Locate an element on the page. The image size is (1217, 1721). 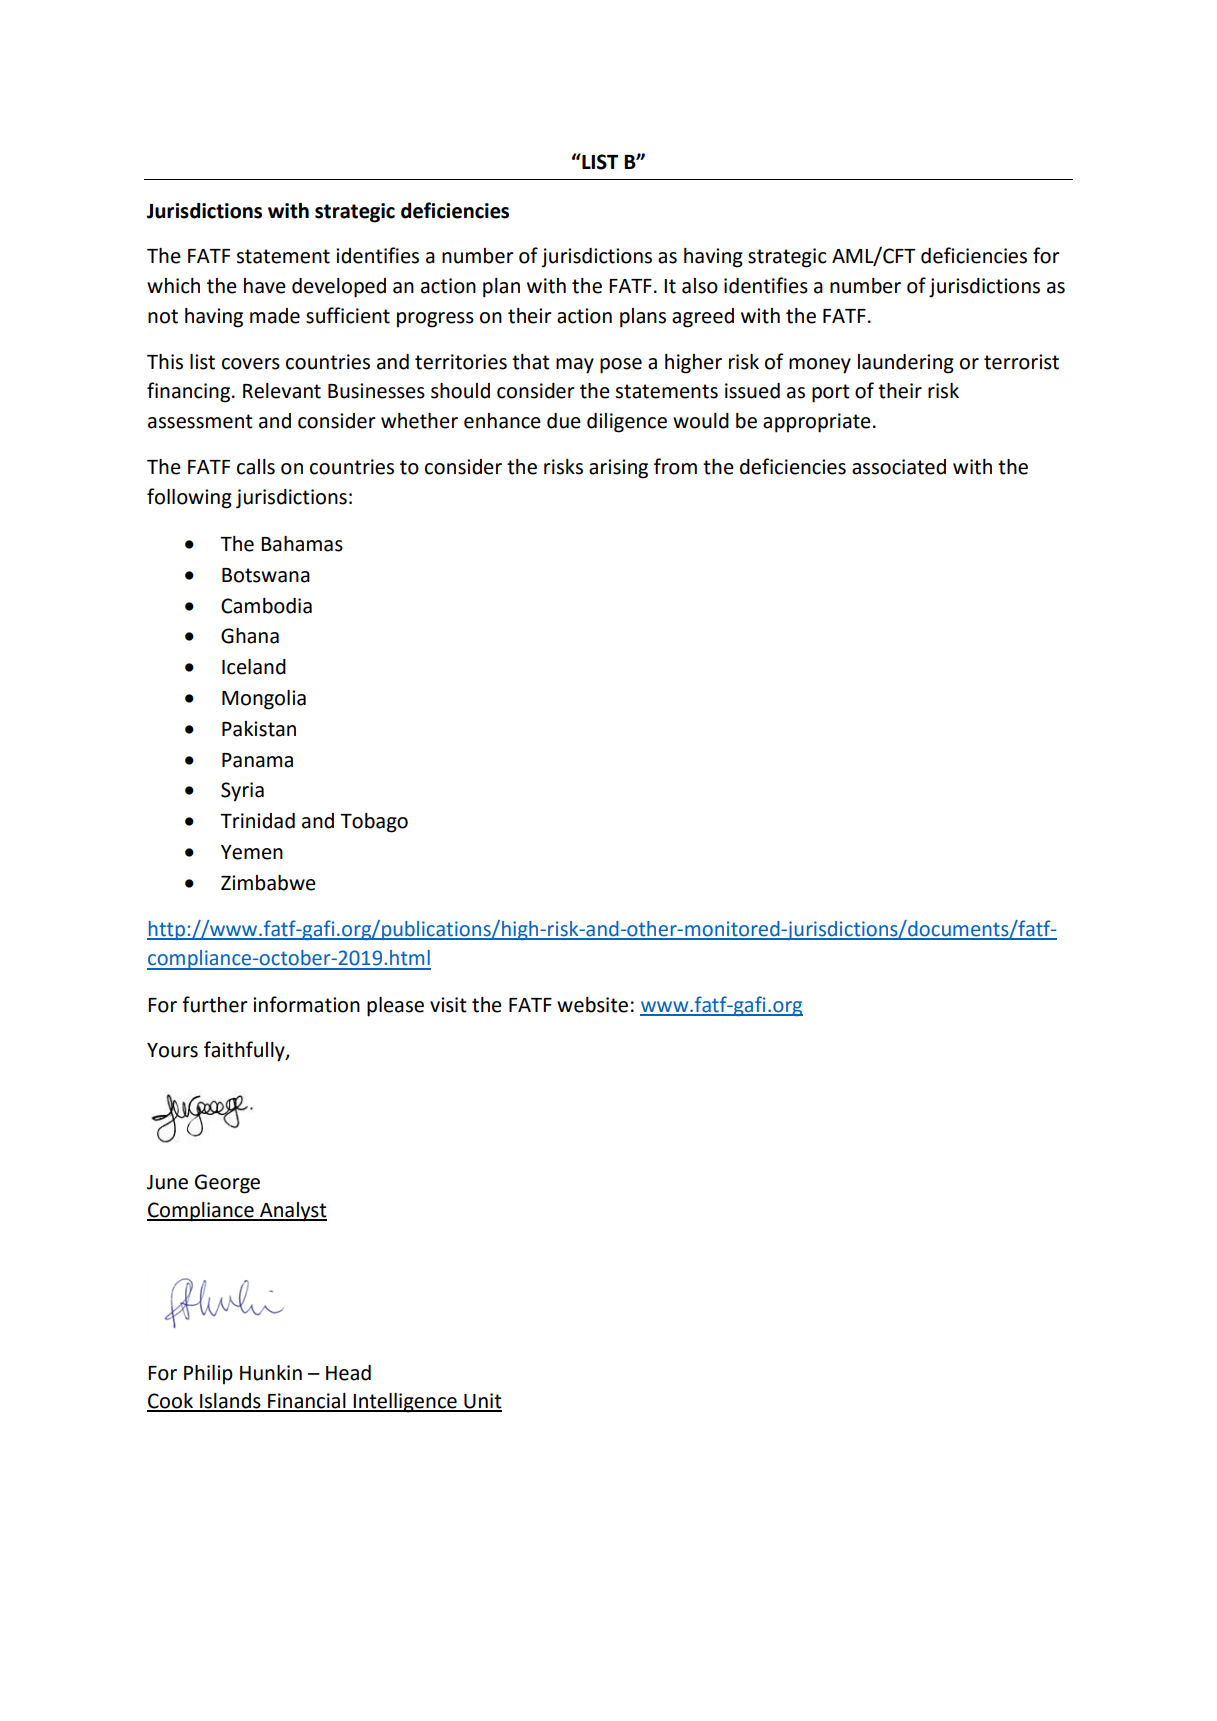
associated is located at coordinates (899, 467).
